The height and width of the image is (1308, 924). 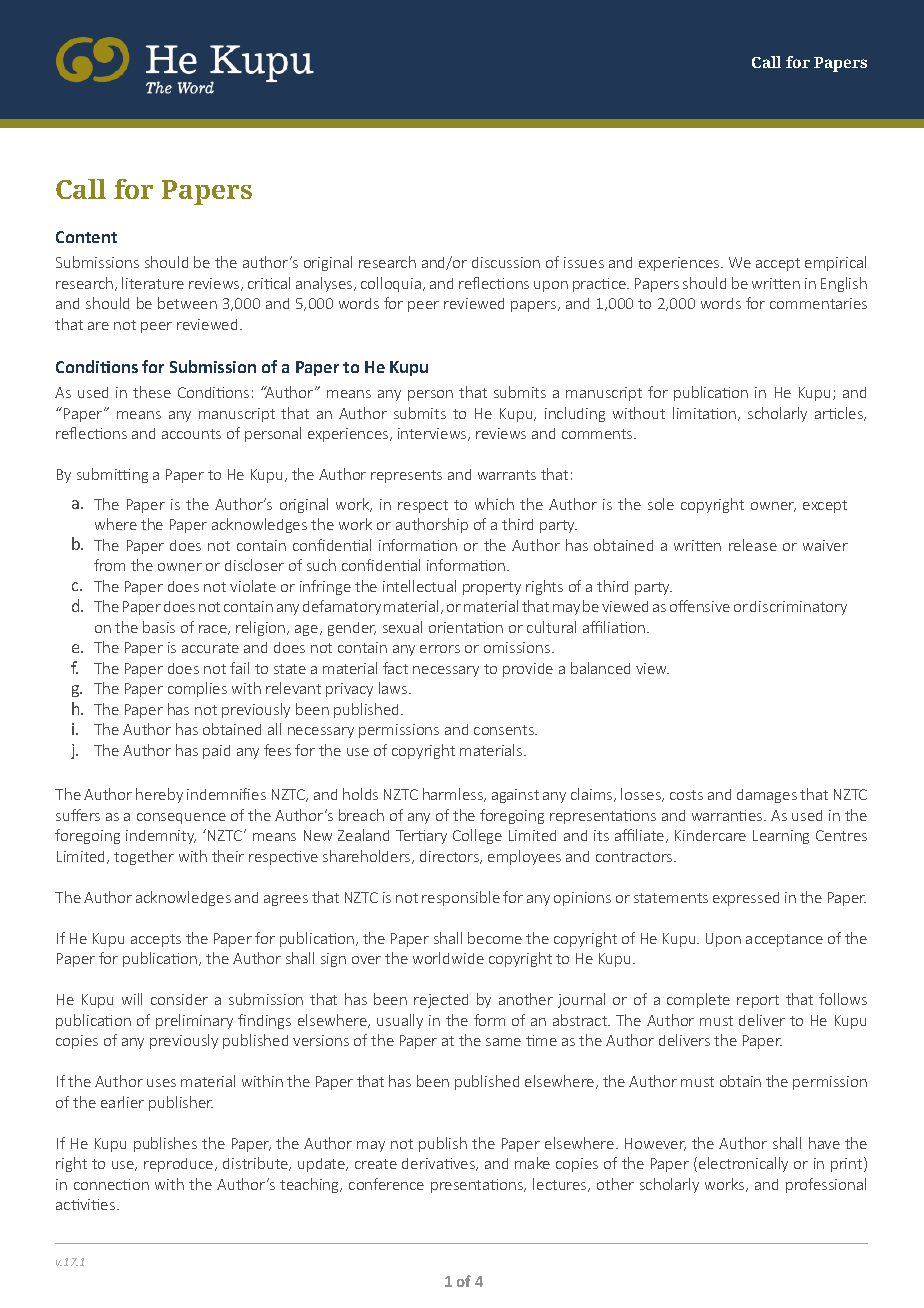 I want to click on except, so click(x=825, y=506).
